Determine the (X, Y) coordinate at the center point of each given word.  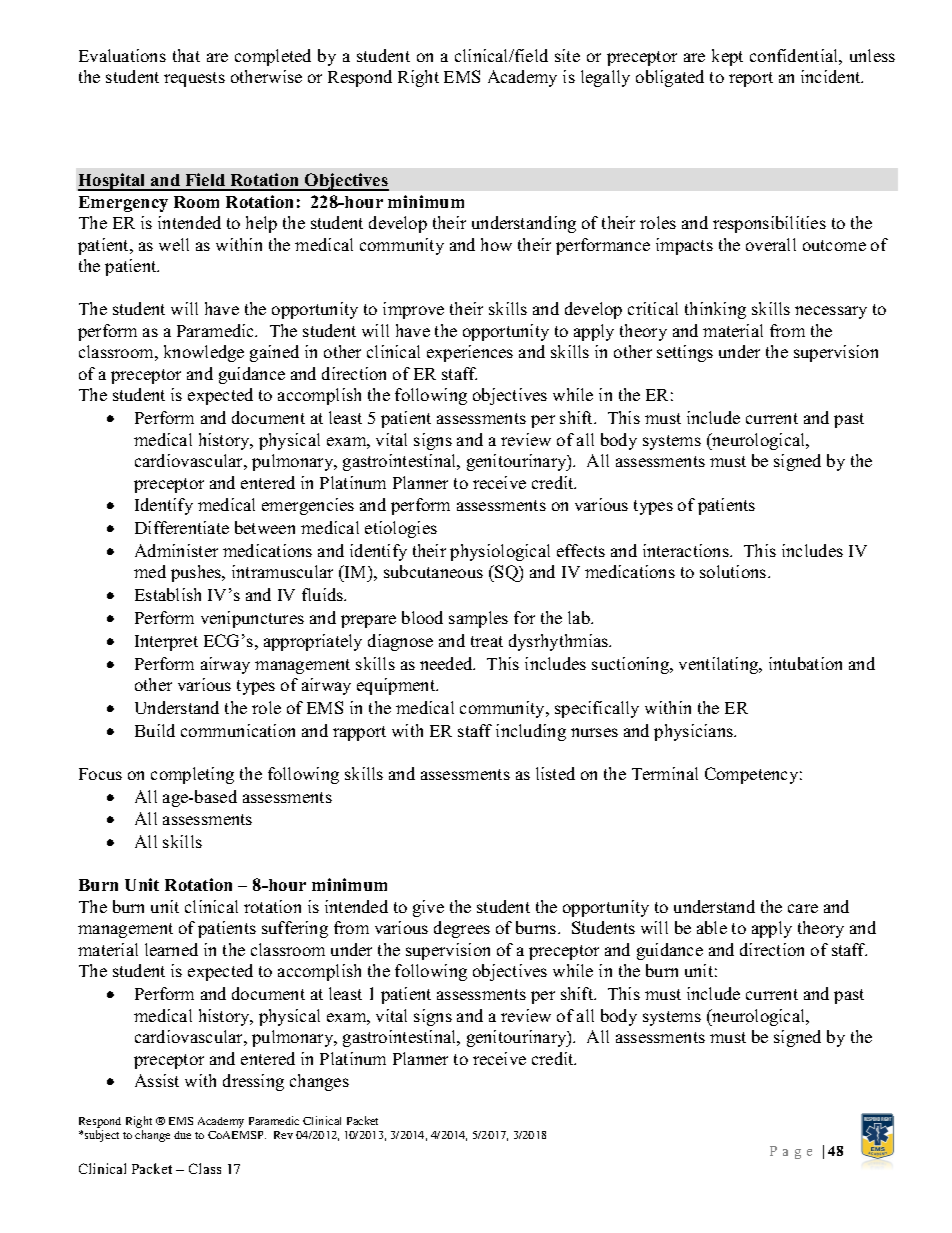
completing (192, 775)
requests (194, 79)
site (567, 55)
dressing (253, 1082)
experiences (470, 353)
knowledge (204, 353)
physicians (695, 732)
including (531, 732)
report (751, 79)
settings (685, 353)
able (712, 927)
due (182, 1135)
